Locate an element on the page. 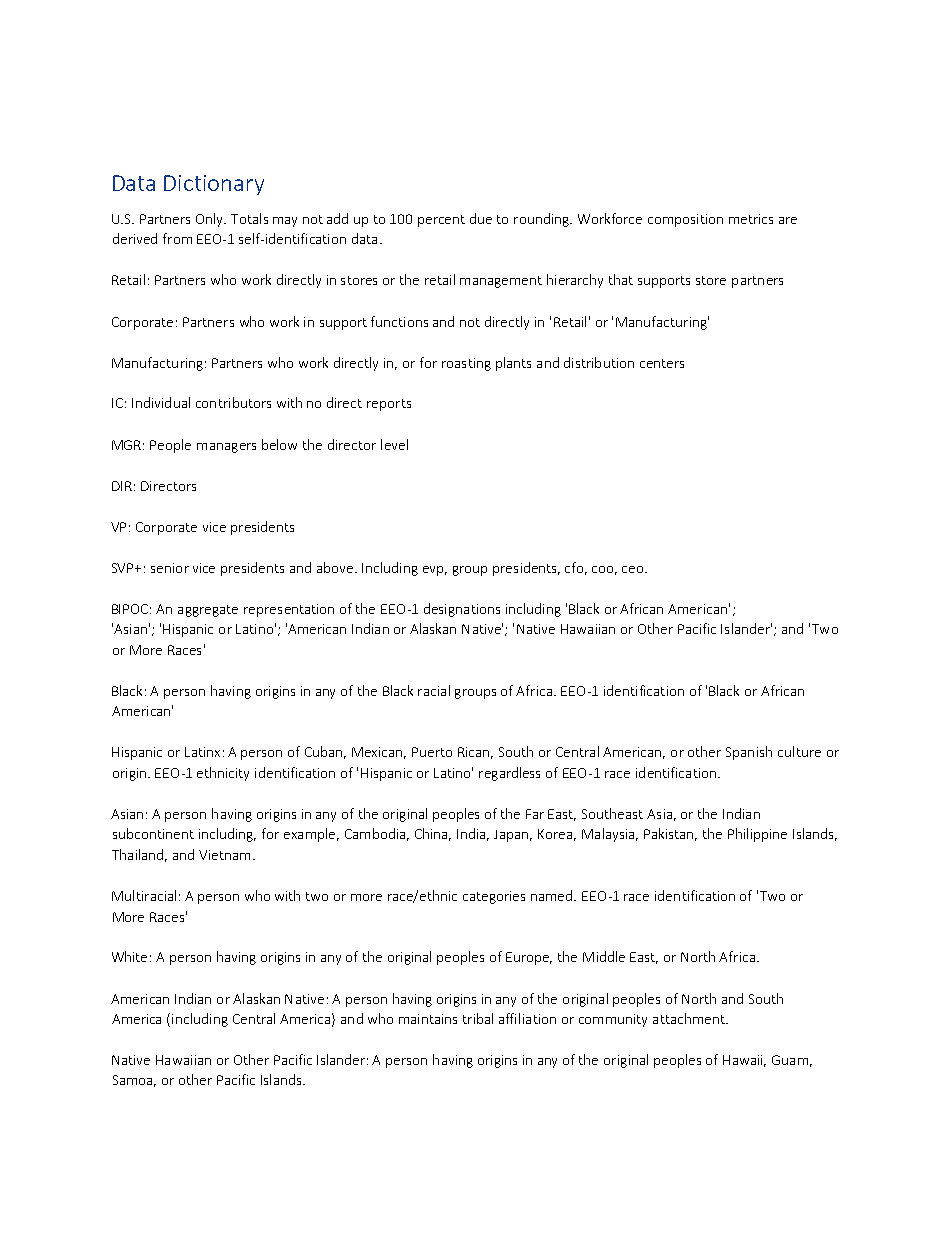 The width and height of the document is (952, 1233). ceo is located at coordinates (634, 569).
